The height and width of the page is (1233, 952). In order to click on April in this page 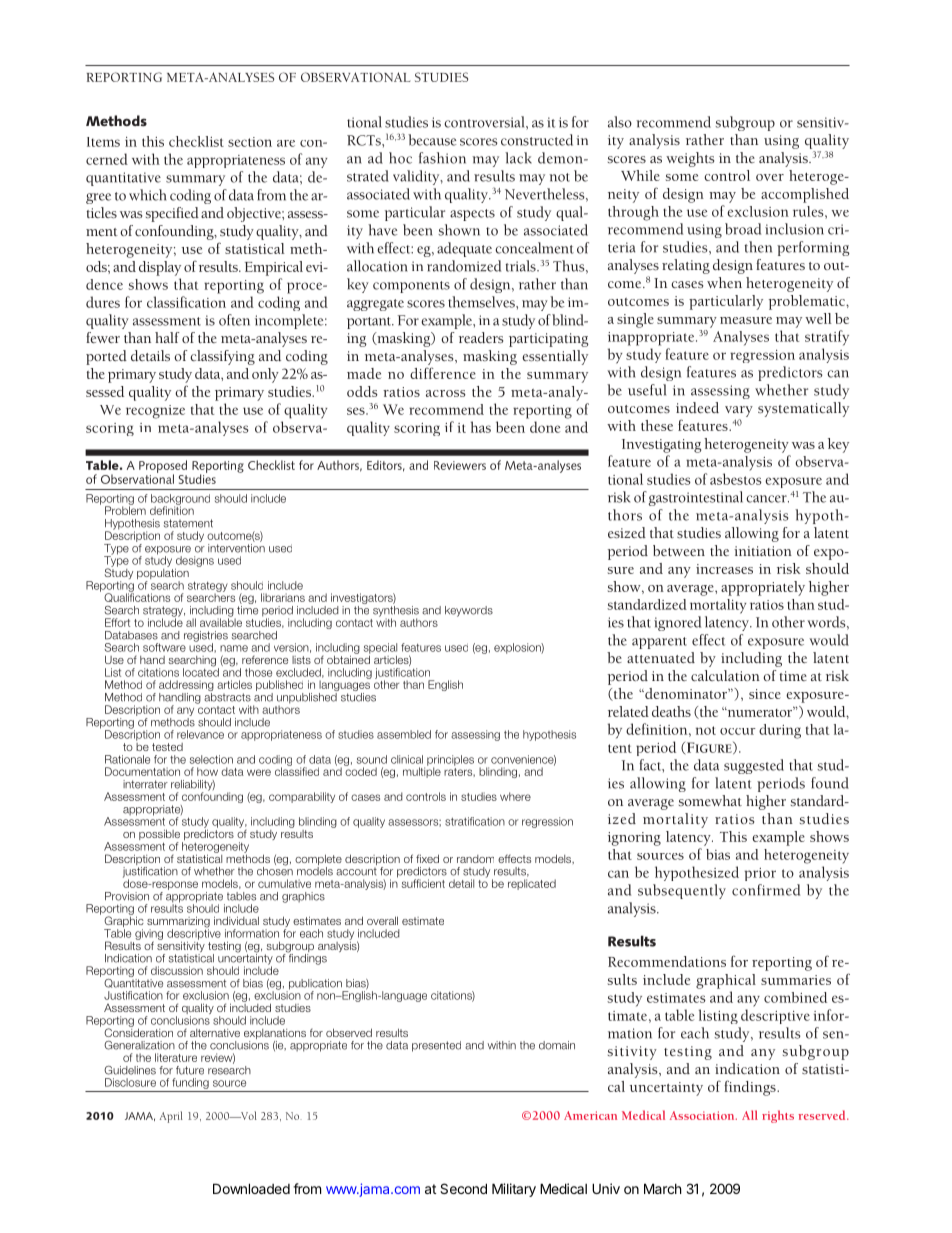, I will do `click(171, 1117)`.
